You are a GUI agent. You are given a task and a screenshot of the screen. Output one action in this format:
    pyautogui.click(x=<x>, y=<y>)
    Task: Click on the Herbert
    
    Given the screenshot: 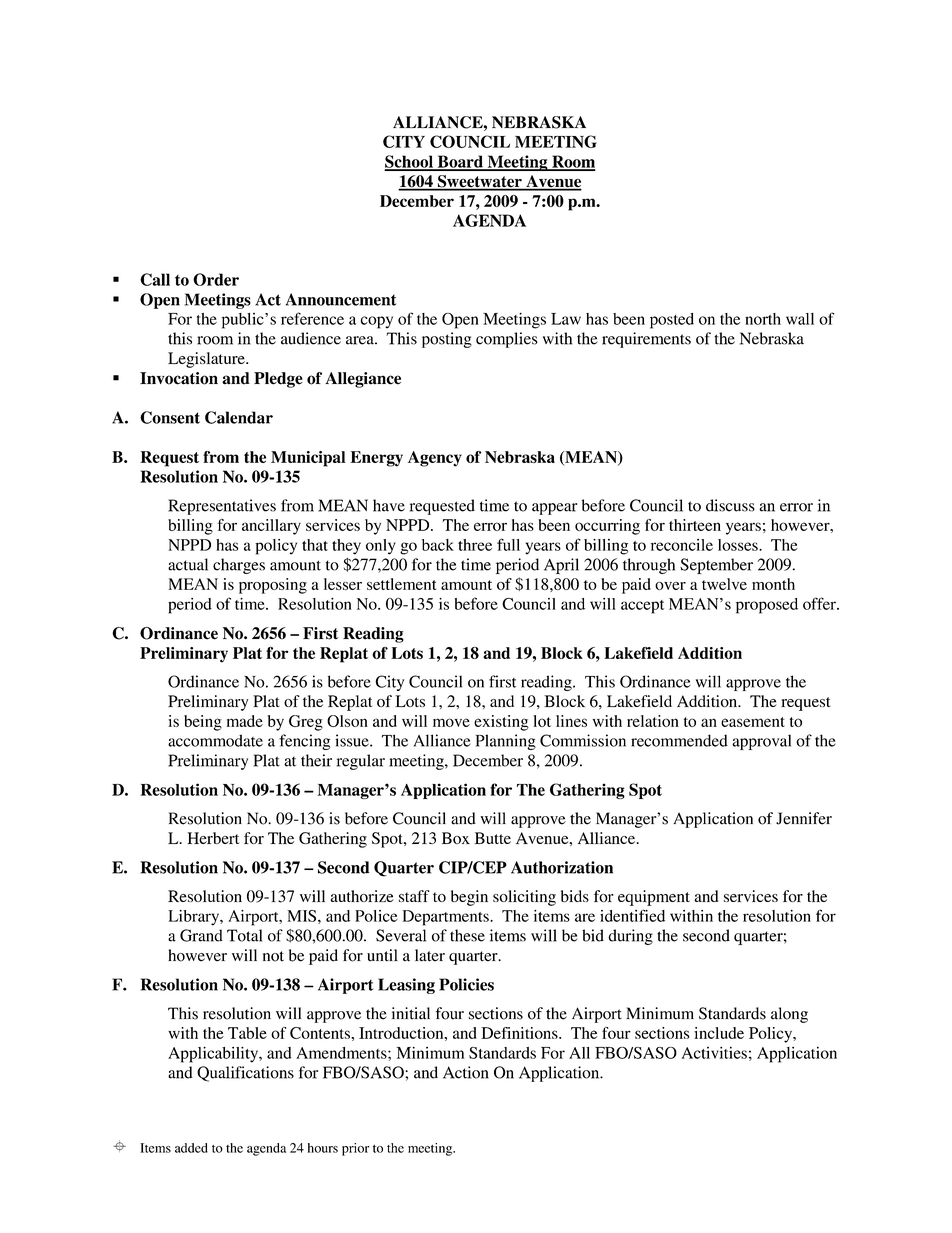 What is the action you would take?
    pyautogui.click(x=213, y=838)
